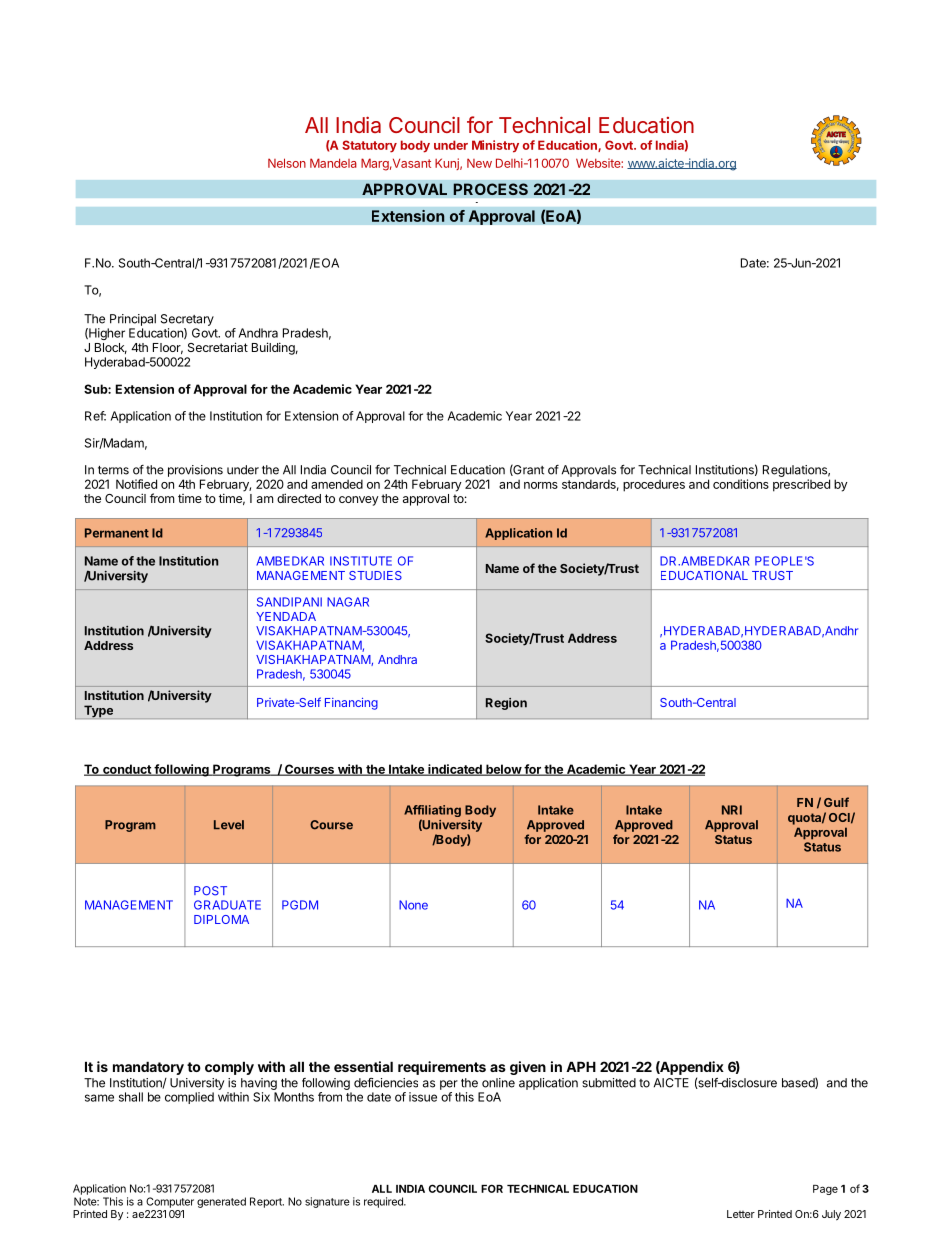  What do you see at coordinates (495, 146) in the image?
I see `Ministry` at bounding box center [495, 146].
